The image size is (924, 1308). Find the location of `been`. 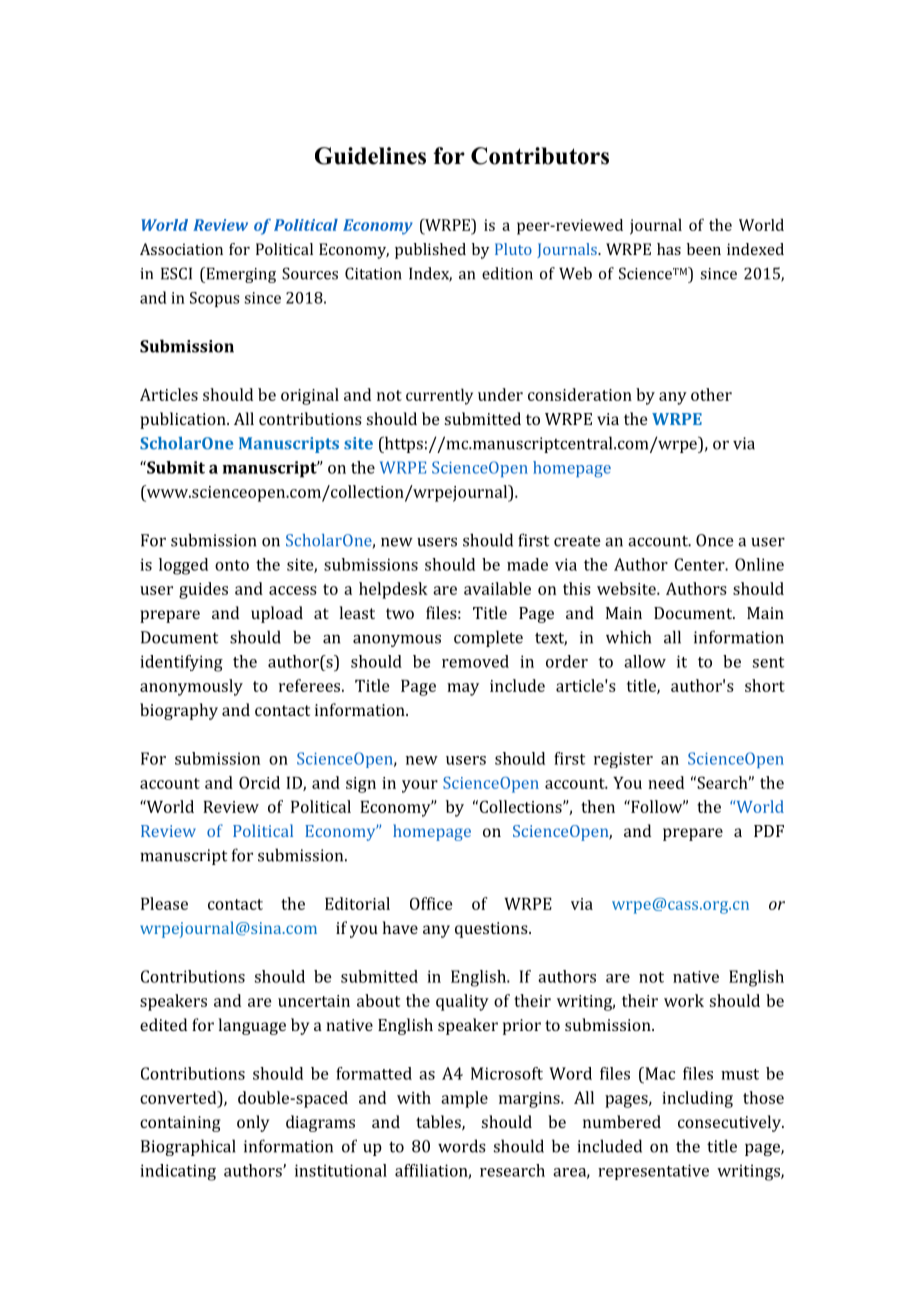

been is located at coordinates (704, 249).
